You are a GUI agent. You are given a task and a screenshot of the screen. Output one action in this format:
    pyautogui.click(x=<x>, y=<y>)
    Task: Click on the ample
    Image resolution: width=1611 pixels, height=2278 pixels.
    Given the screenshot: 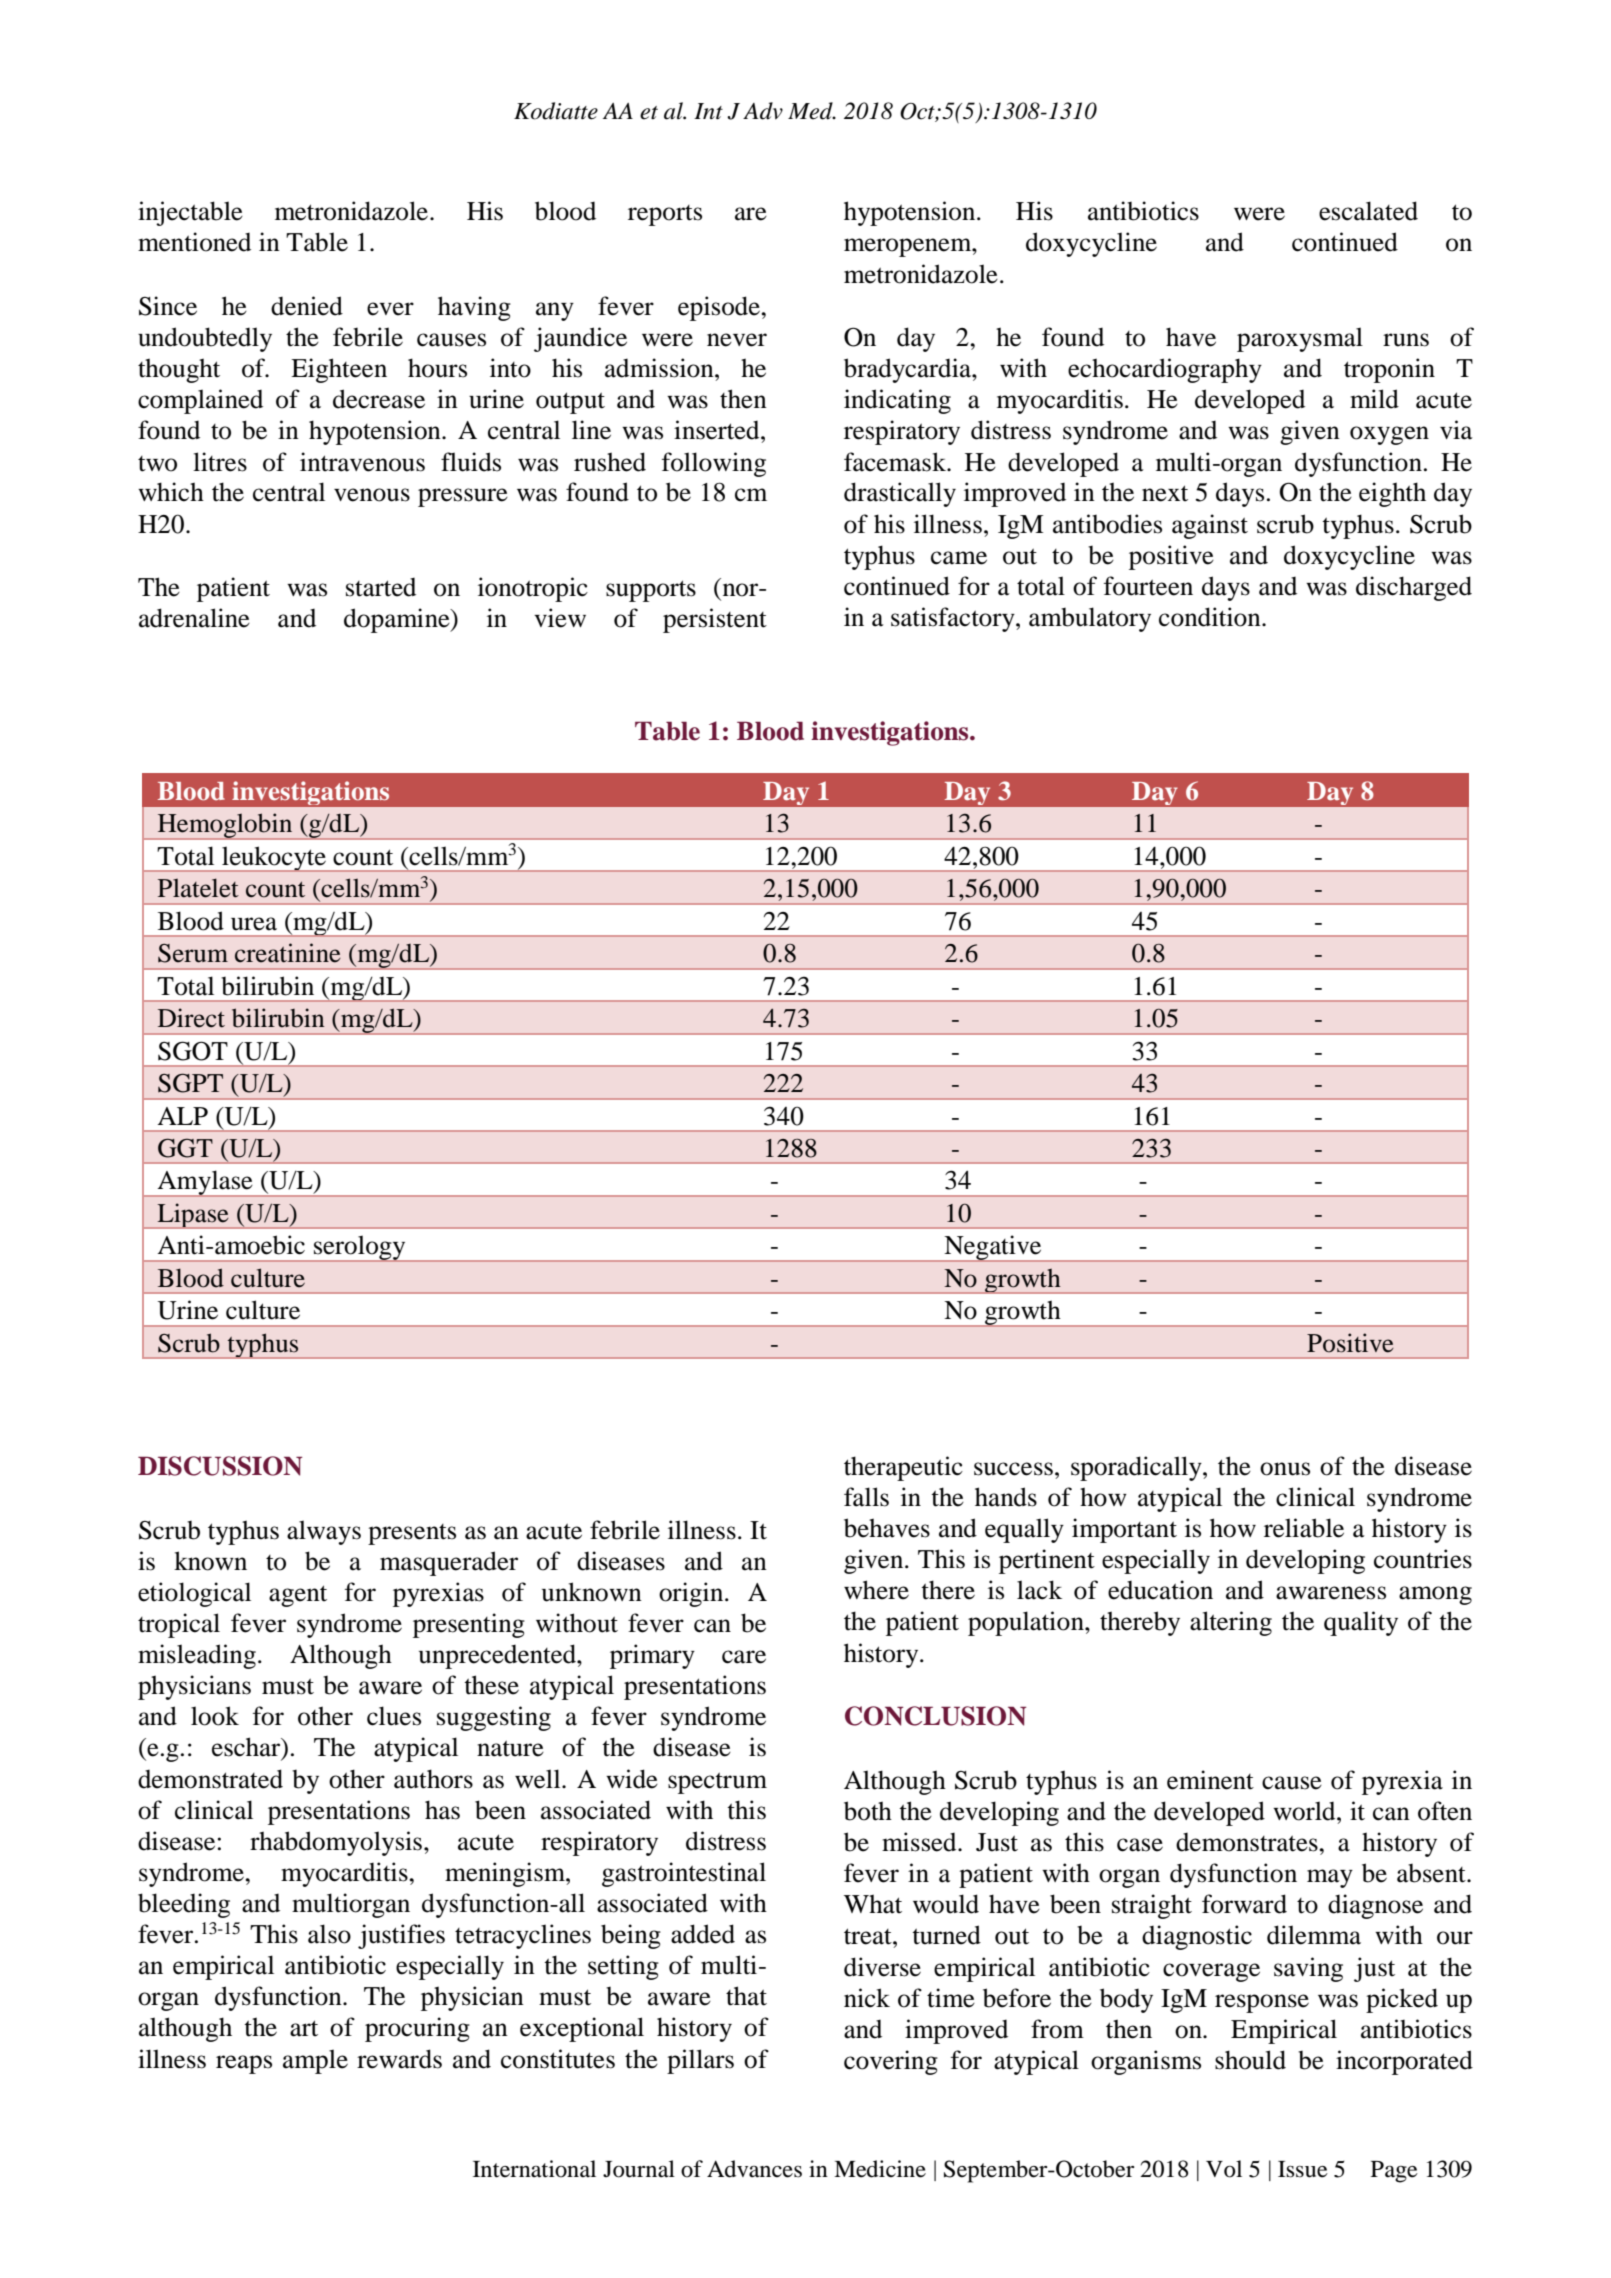 What is the action you would take?
    pyautogui.click(x=315, y=2061)
